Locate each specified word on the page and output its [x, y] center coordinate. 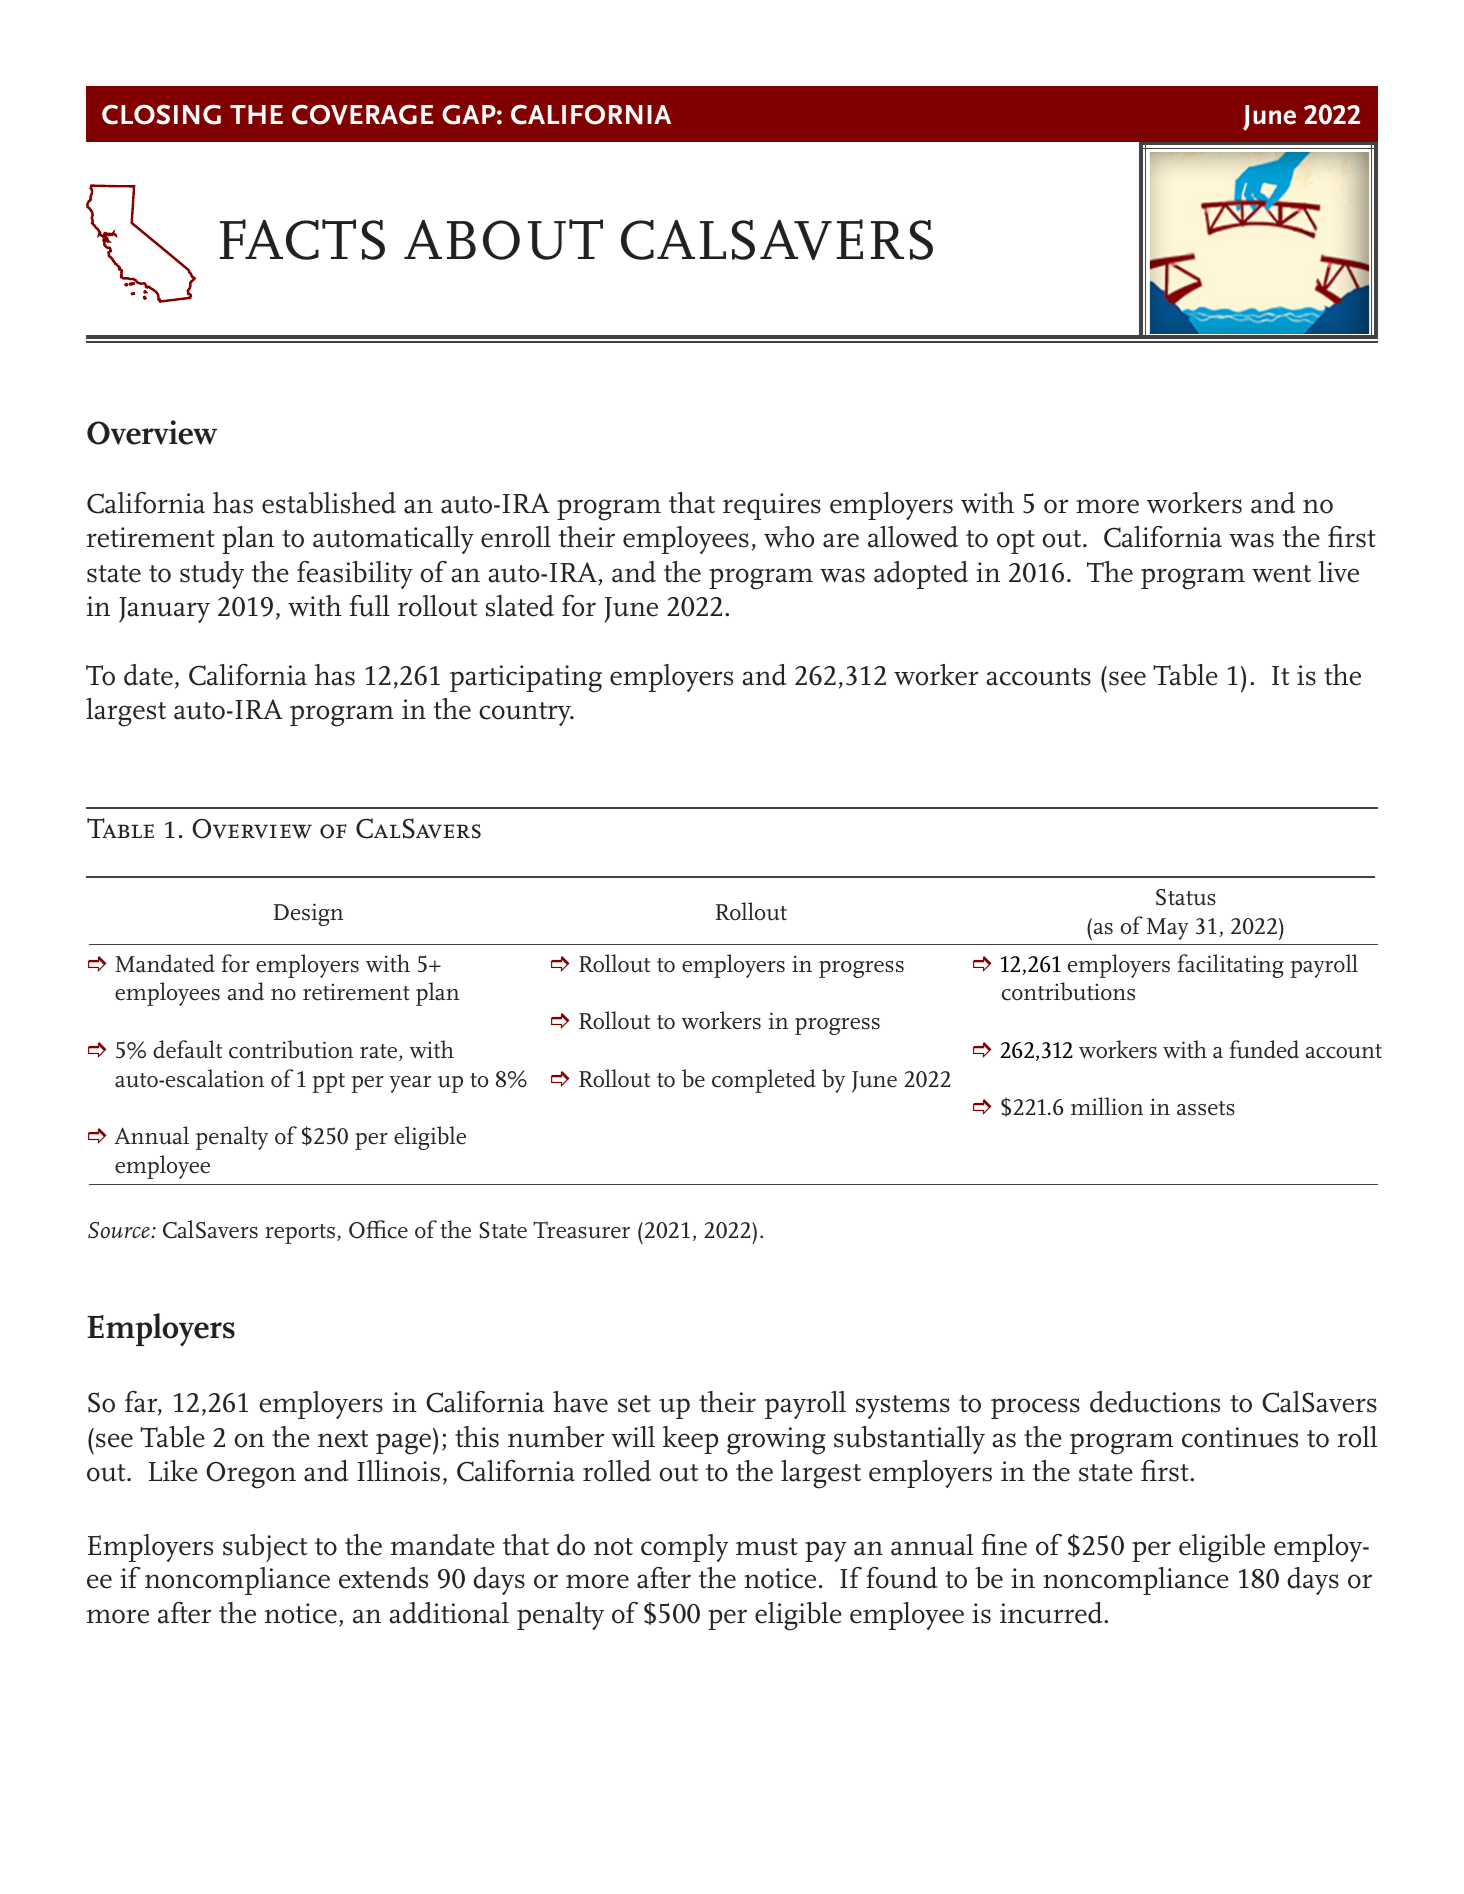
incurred [1052, 1613]
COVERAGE [363, 114]
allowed [913, 537]
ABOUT [503, 239]
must [767, 1547]
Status [1186, 897]
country [526, 714]
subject [265, 1548]
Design [308, 914]
